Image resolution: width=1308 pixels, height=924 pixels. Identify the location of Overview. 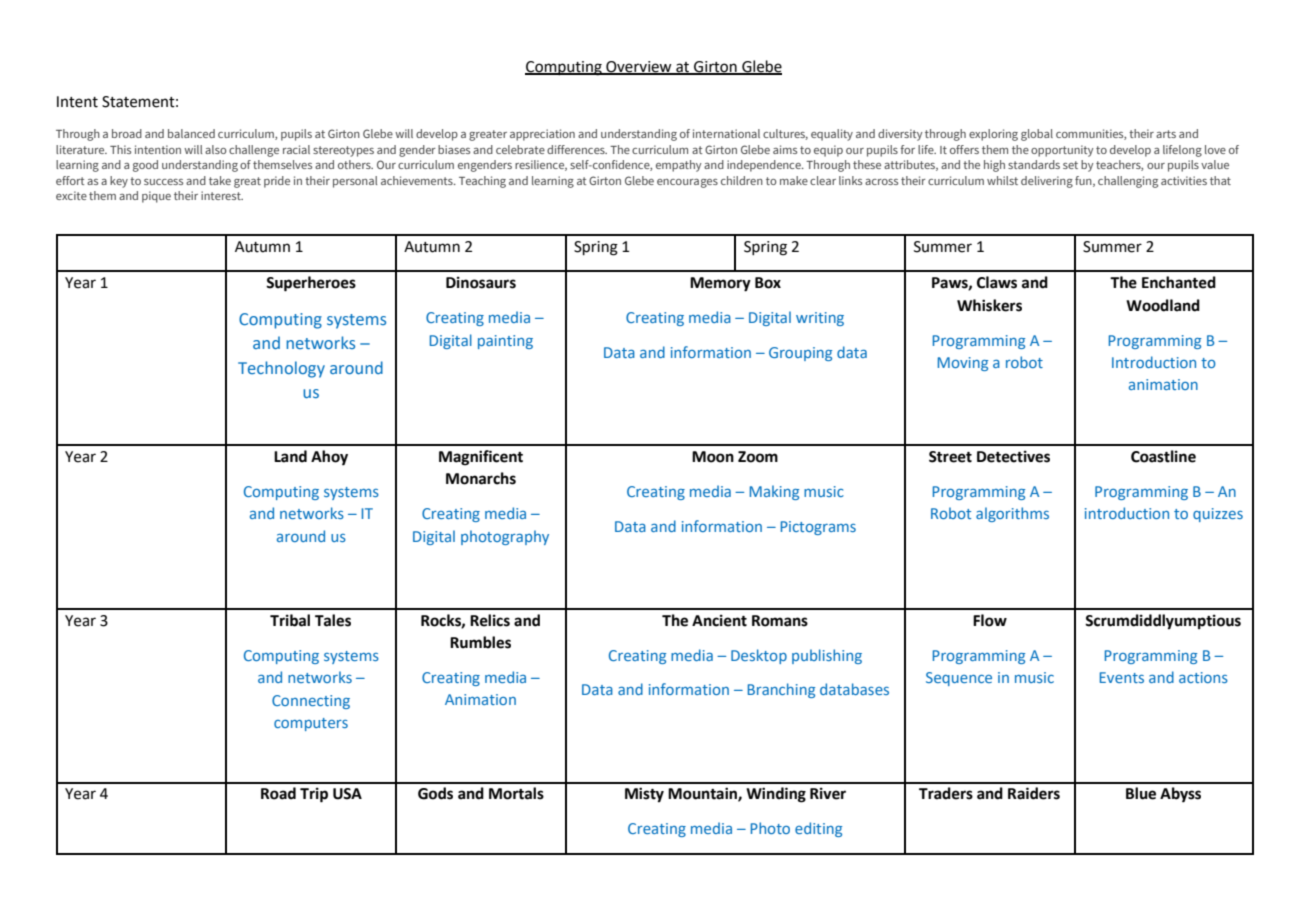
(639, 67).
